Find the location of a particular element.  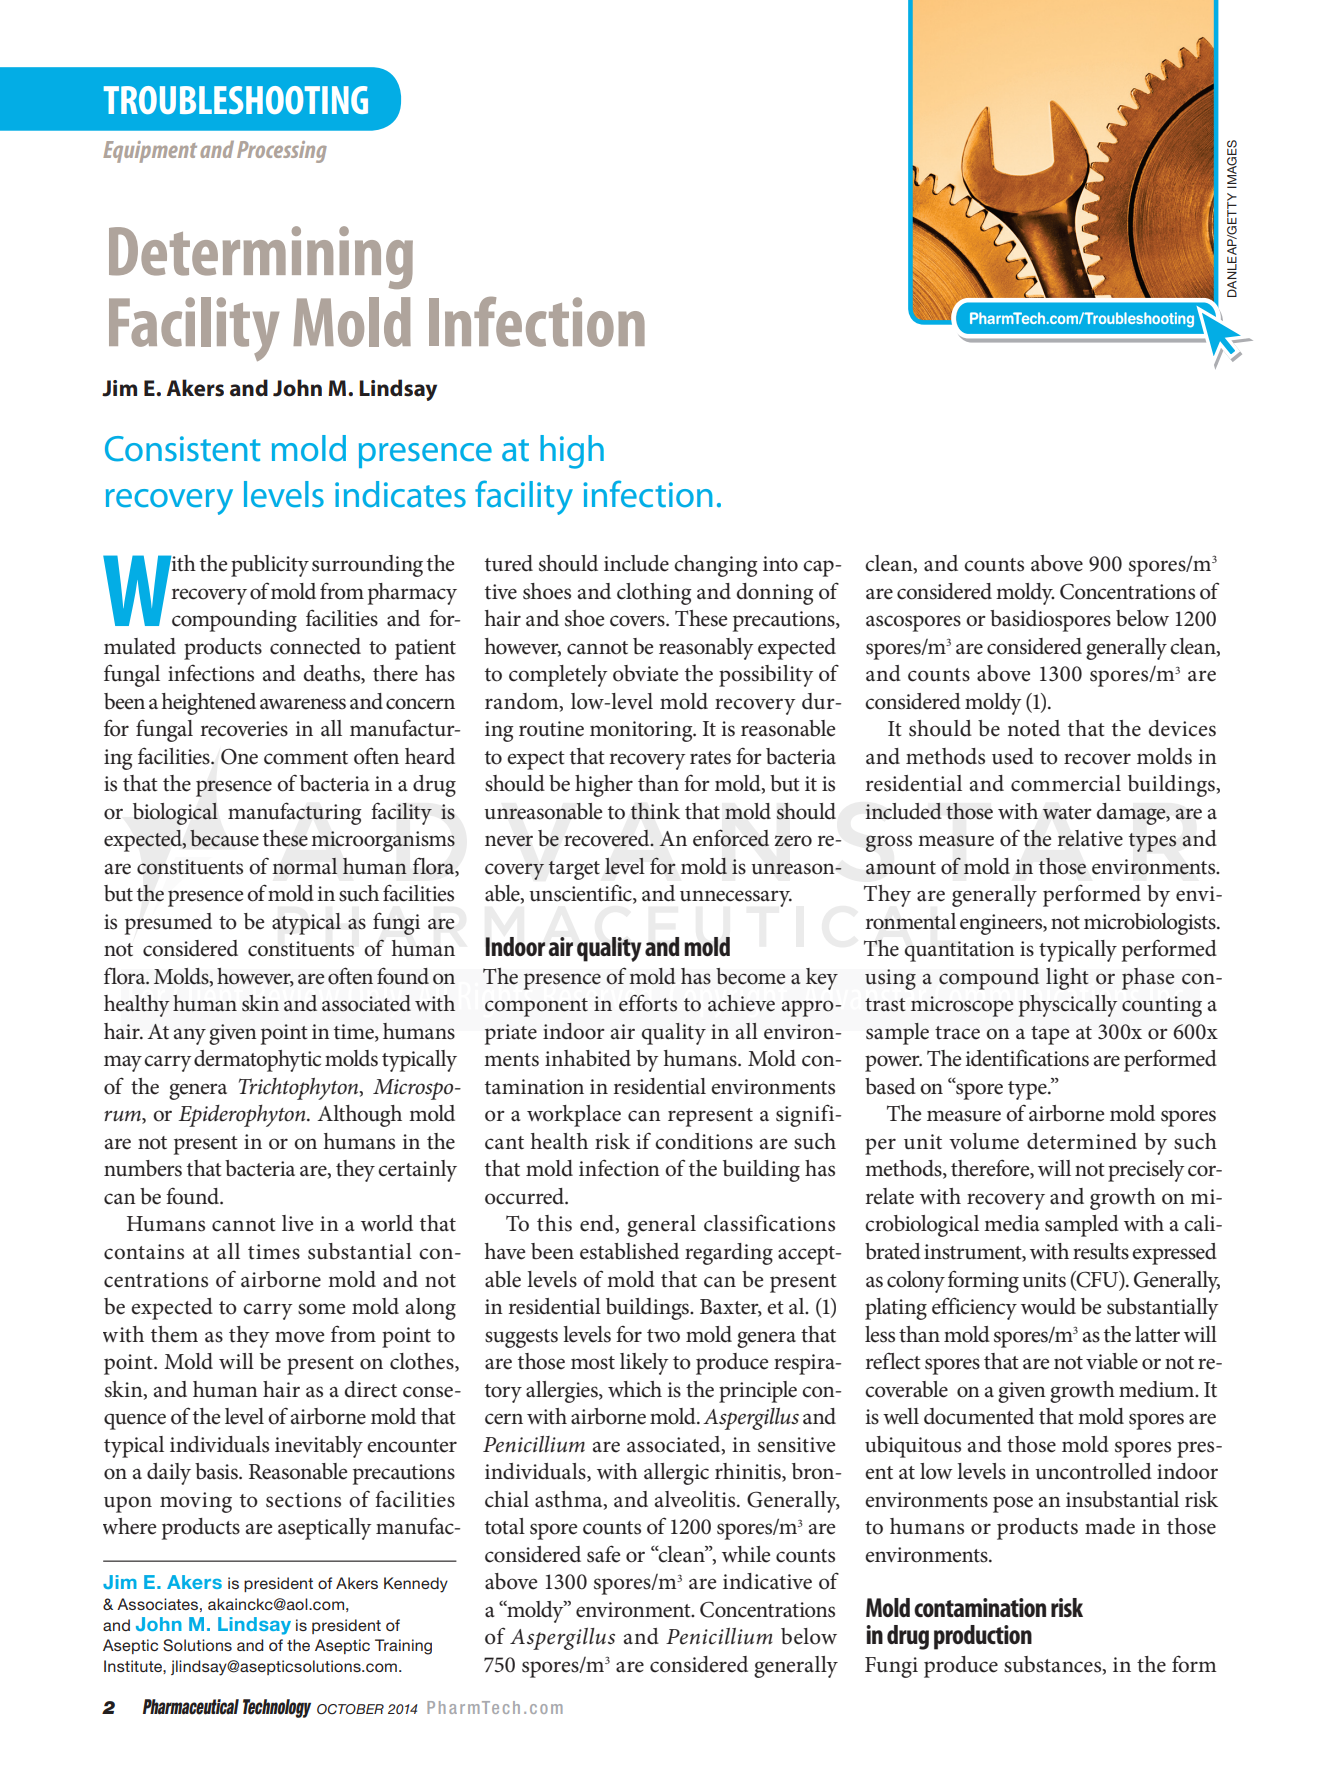

identifications is located at coordinates (1027, 1058).
